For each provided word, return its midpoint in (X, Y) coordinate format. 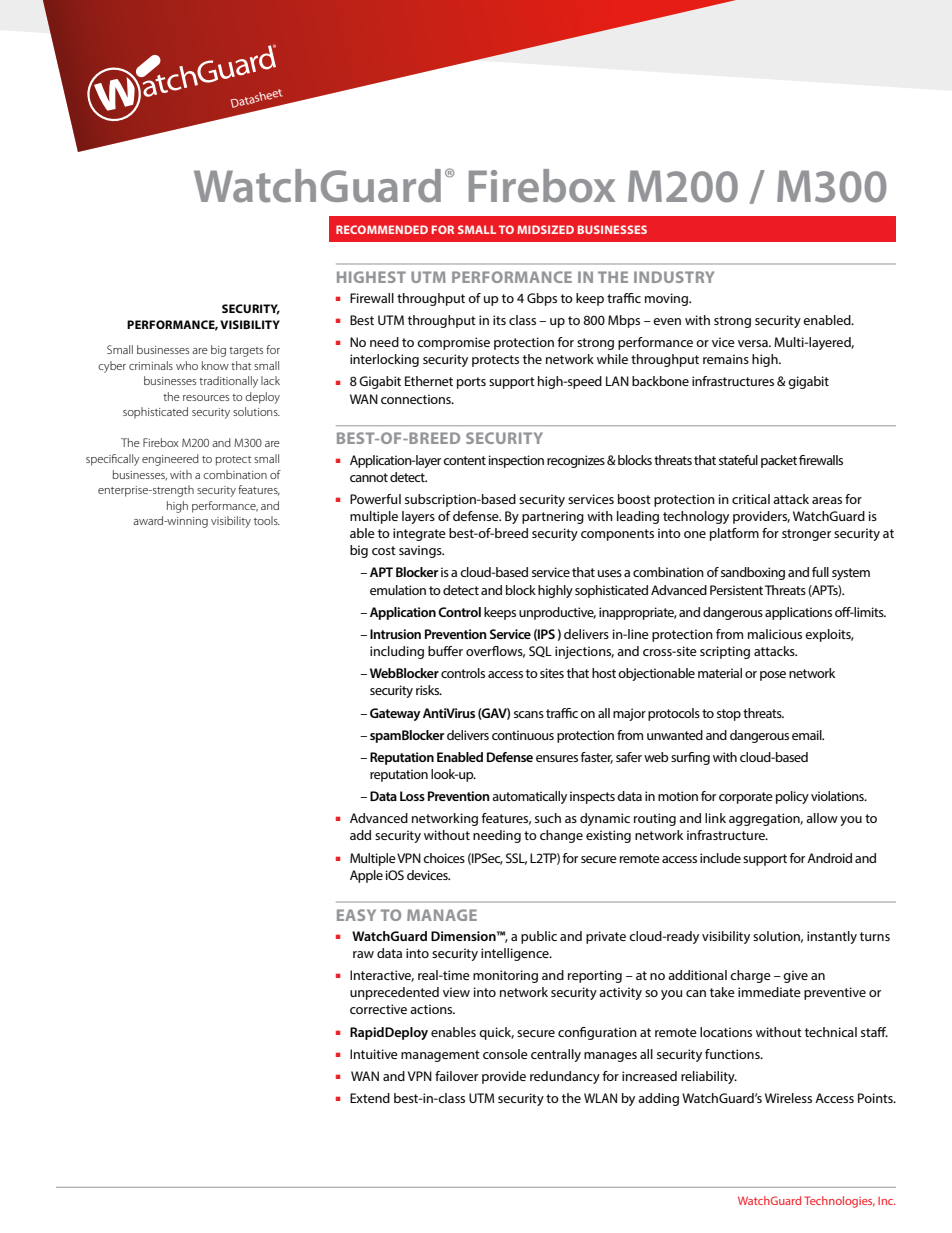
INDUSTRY (674, 277)
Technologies (839, 1202)
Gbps (542, 299)
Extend (370, 1098)
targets (246, 352)
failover (456, 1076)
